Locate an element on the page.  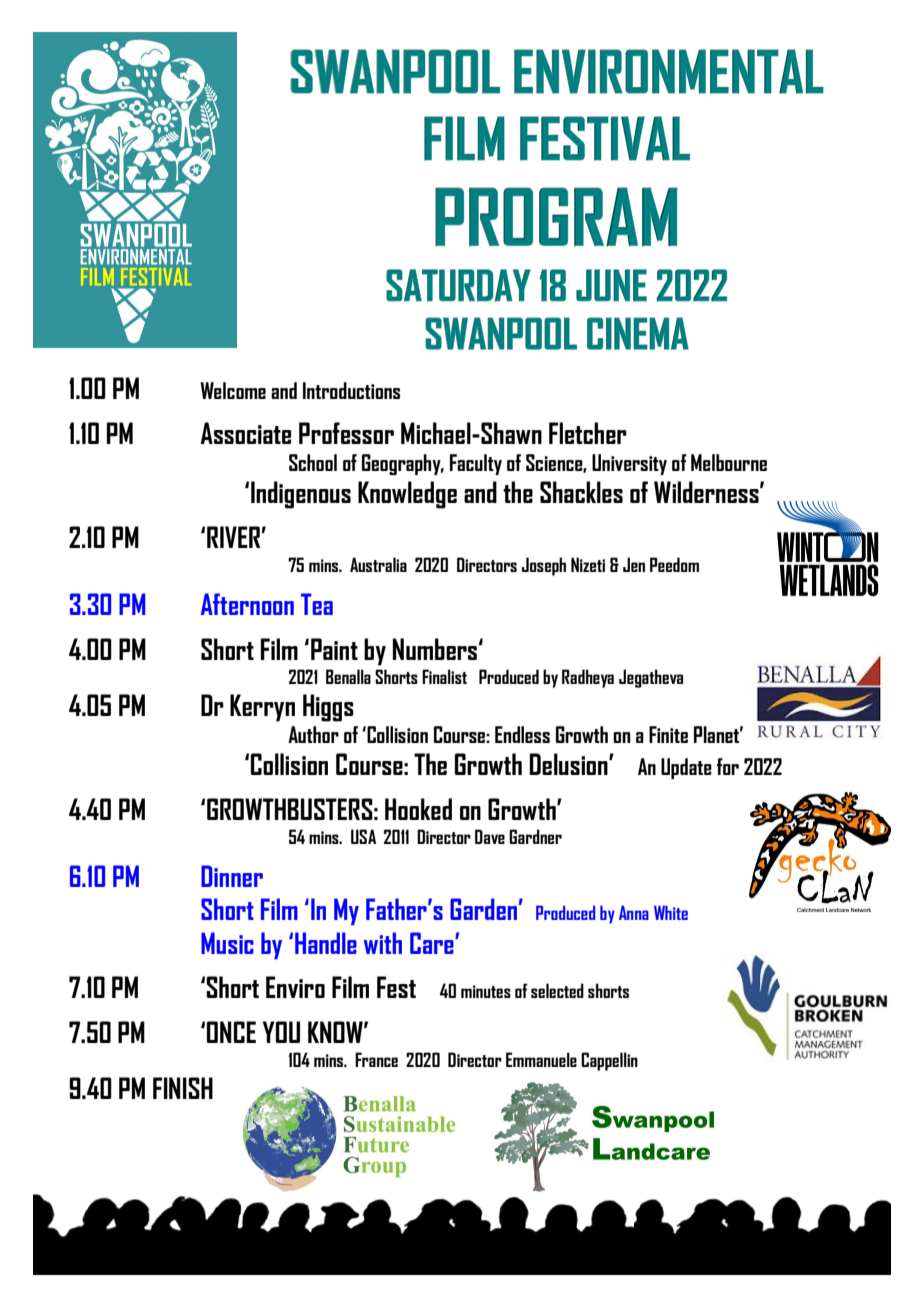
Endless is located at coordinates (522, 734).
